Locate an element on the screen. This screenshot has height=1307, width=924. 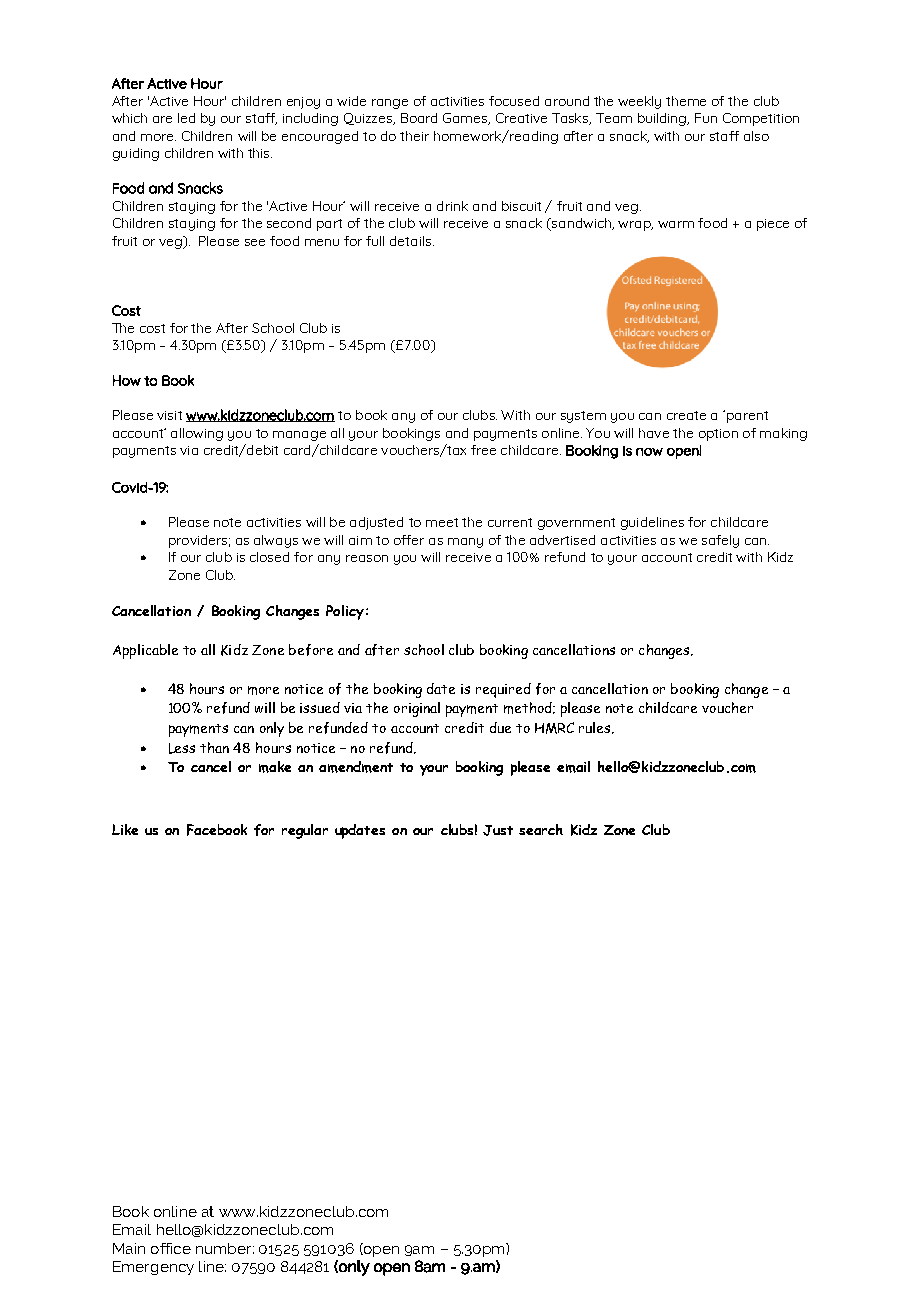
search is located at coordinates (541, 829).
